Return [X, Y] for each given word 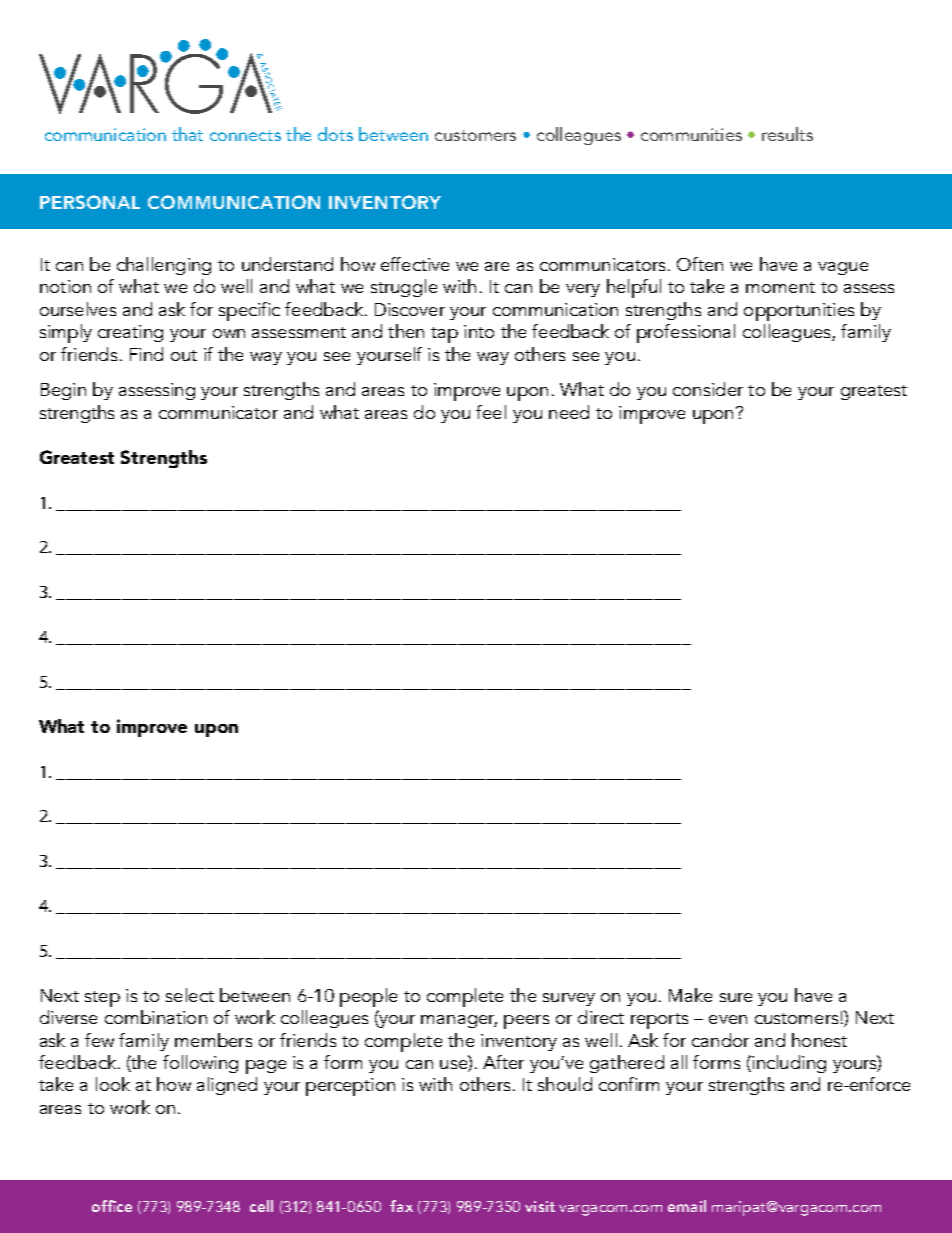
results [787, 134]
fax [401, 1206]
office [112, 1206]
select [190, 995]
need [569, 412]
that [187, 134]
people [368, 997]
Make [690, 995]
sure [736, 997]
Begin [63, 391]
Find [146, 354]
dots [335, 134]
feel [491, 412]
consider [708, 389]
